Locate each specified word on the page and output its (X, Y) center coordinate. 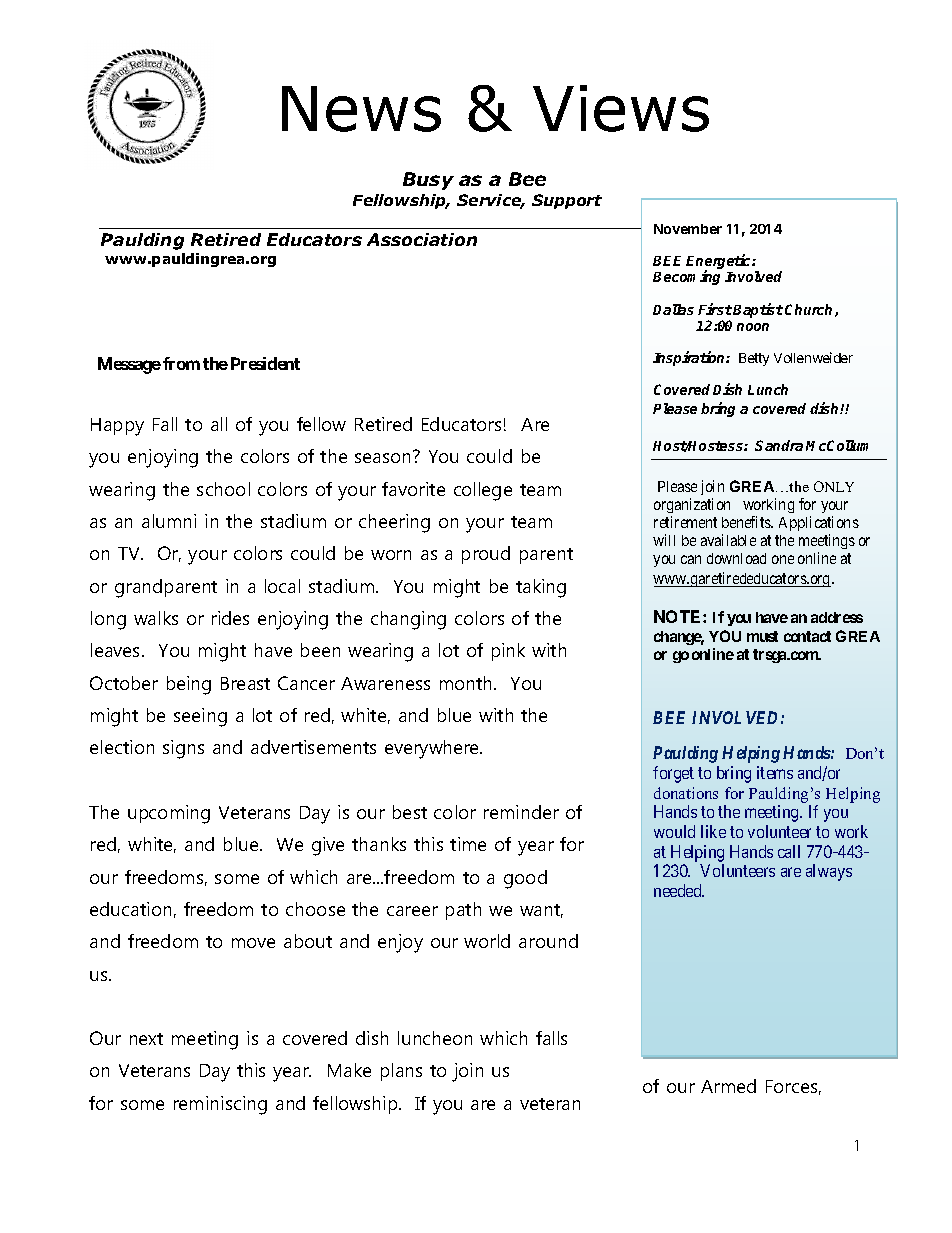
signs (183, 749)
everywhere (433, 749)
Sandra (779, 445)
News (361, 109)
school (223, 489)
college (483, 491)
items (775, 772)
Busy (428, 181)
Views (621, 108)
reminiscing (220, 1105)
